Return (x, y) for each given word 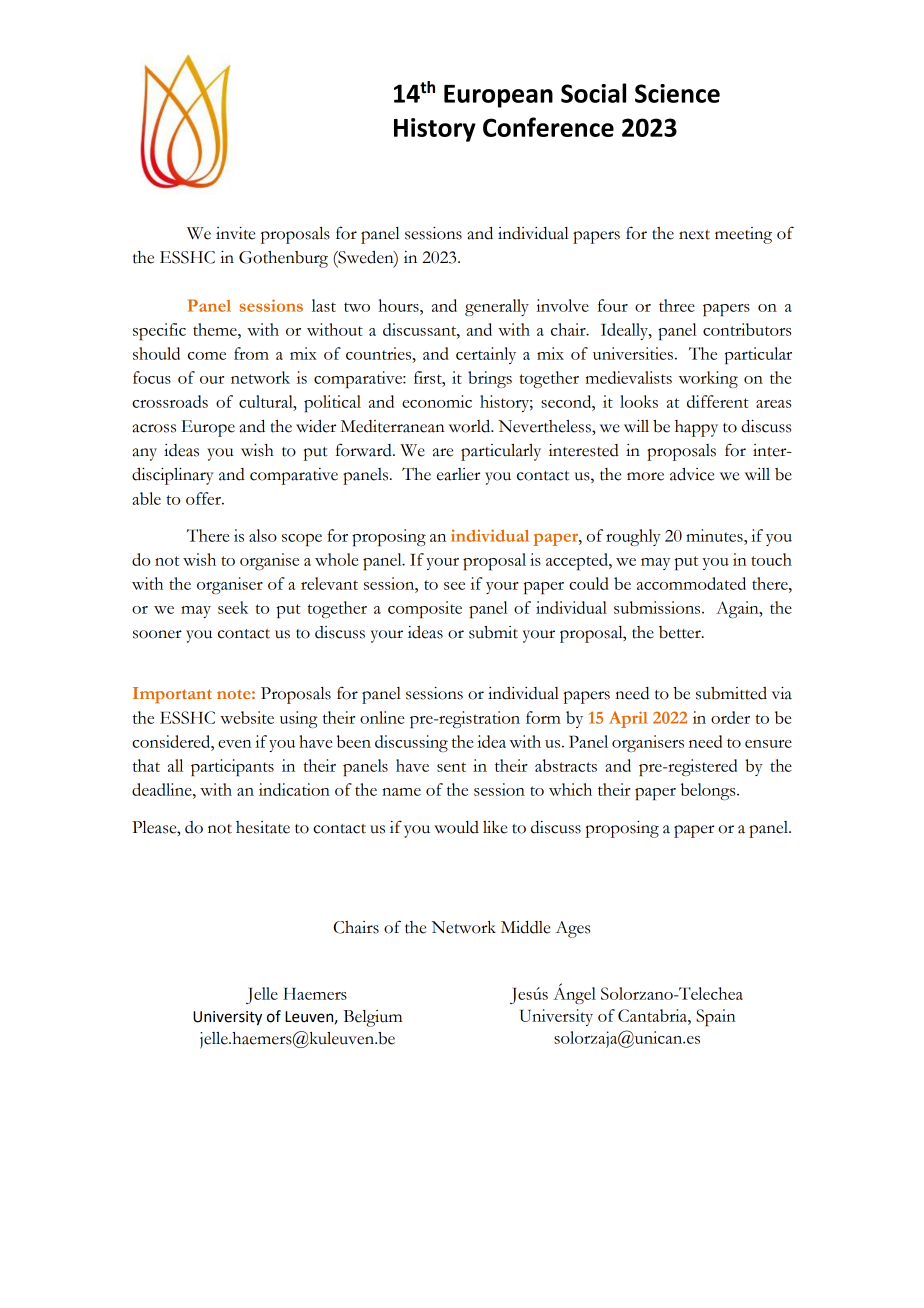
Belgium (372, 1018)
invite (235, 233)
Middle (525, 927)
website (247, 717)
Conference (548, 127)
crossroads (170, 401)
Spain (716, 1017)
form (543, 717)
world (471, 426)
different (718, 401)
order (730, 717)
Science (677, 93)
